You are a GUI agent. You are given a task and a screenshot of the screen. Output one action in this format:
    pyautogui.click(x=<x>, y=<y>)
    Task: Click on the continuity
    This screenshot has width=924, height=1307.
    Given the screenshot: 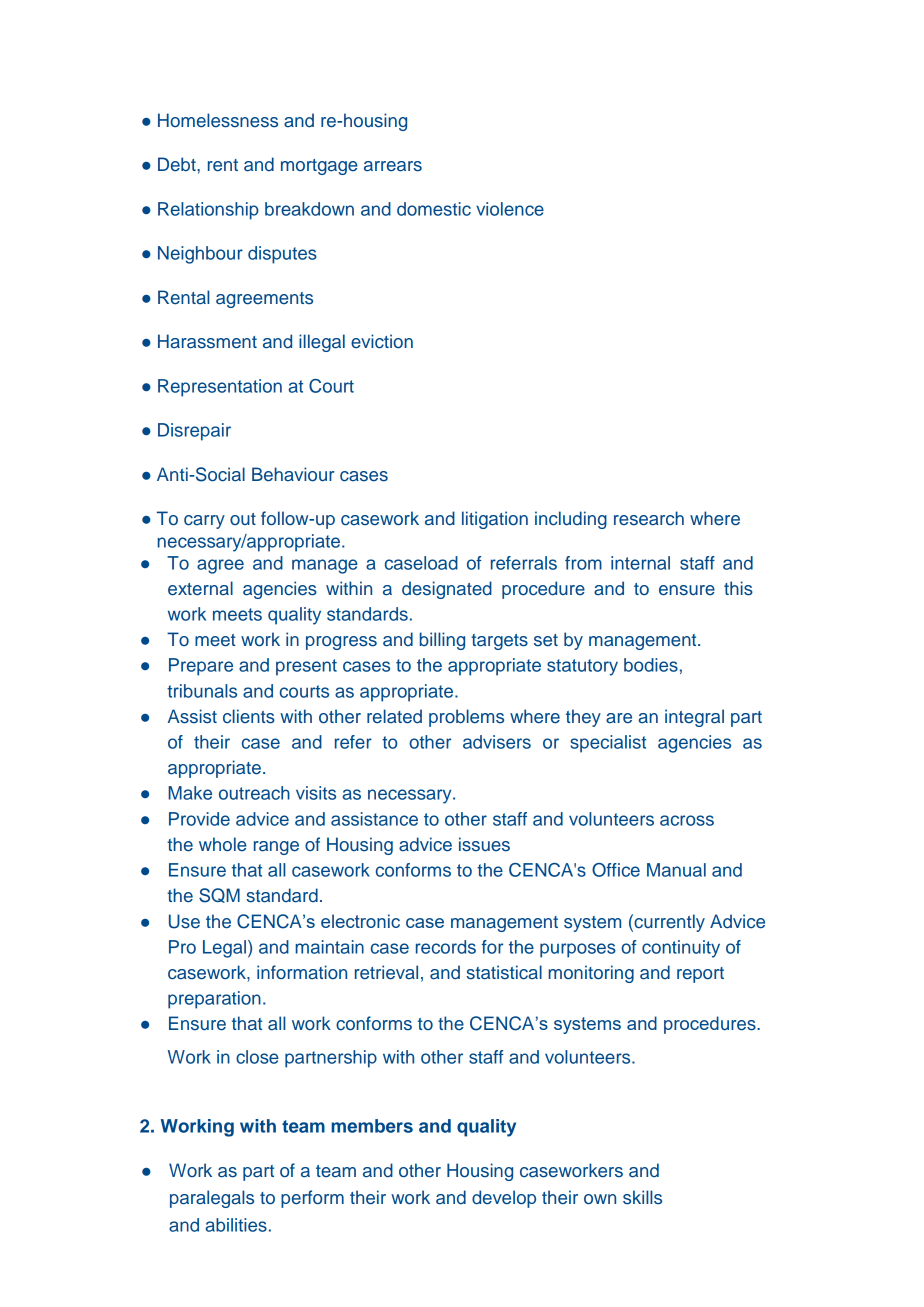 What is the action you would take?
    pyautogui.click(x=681, y=949)
